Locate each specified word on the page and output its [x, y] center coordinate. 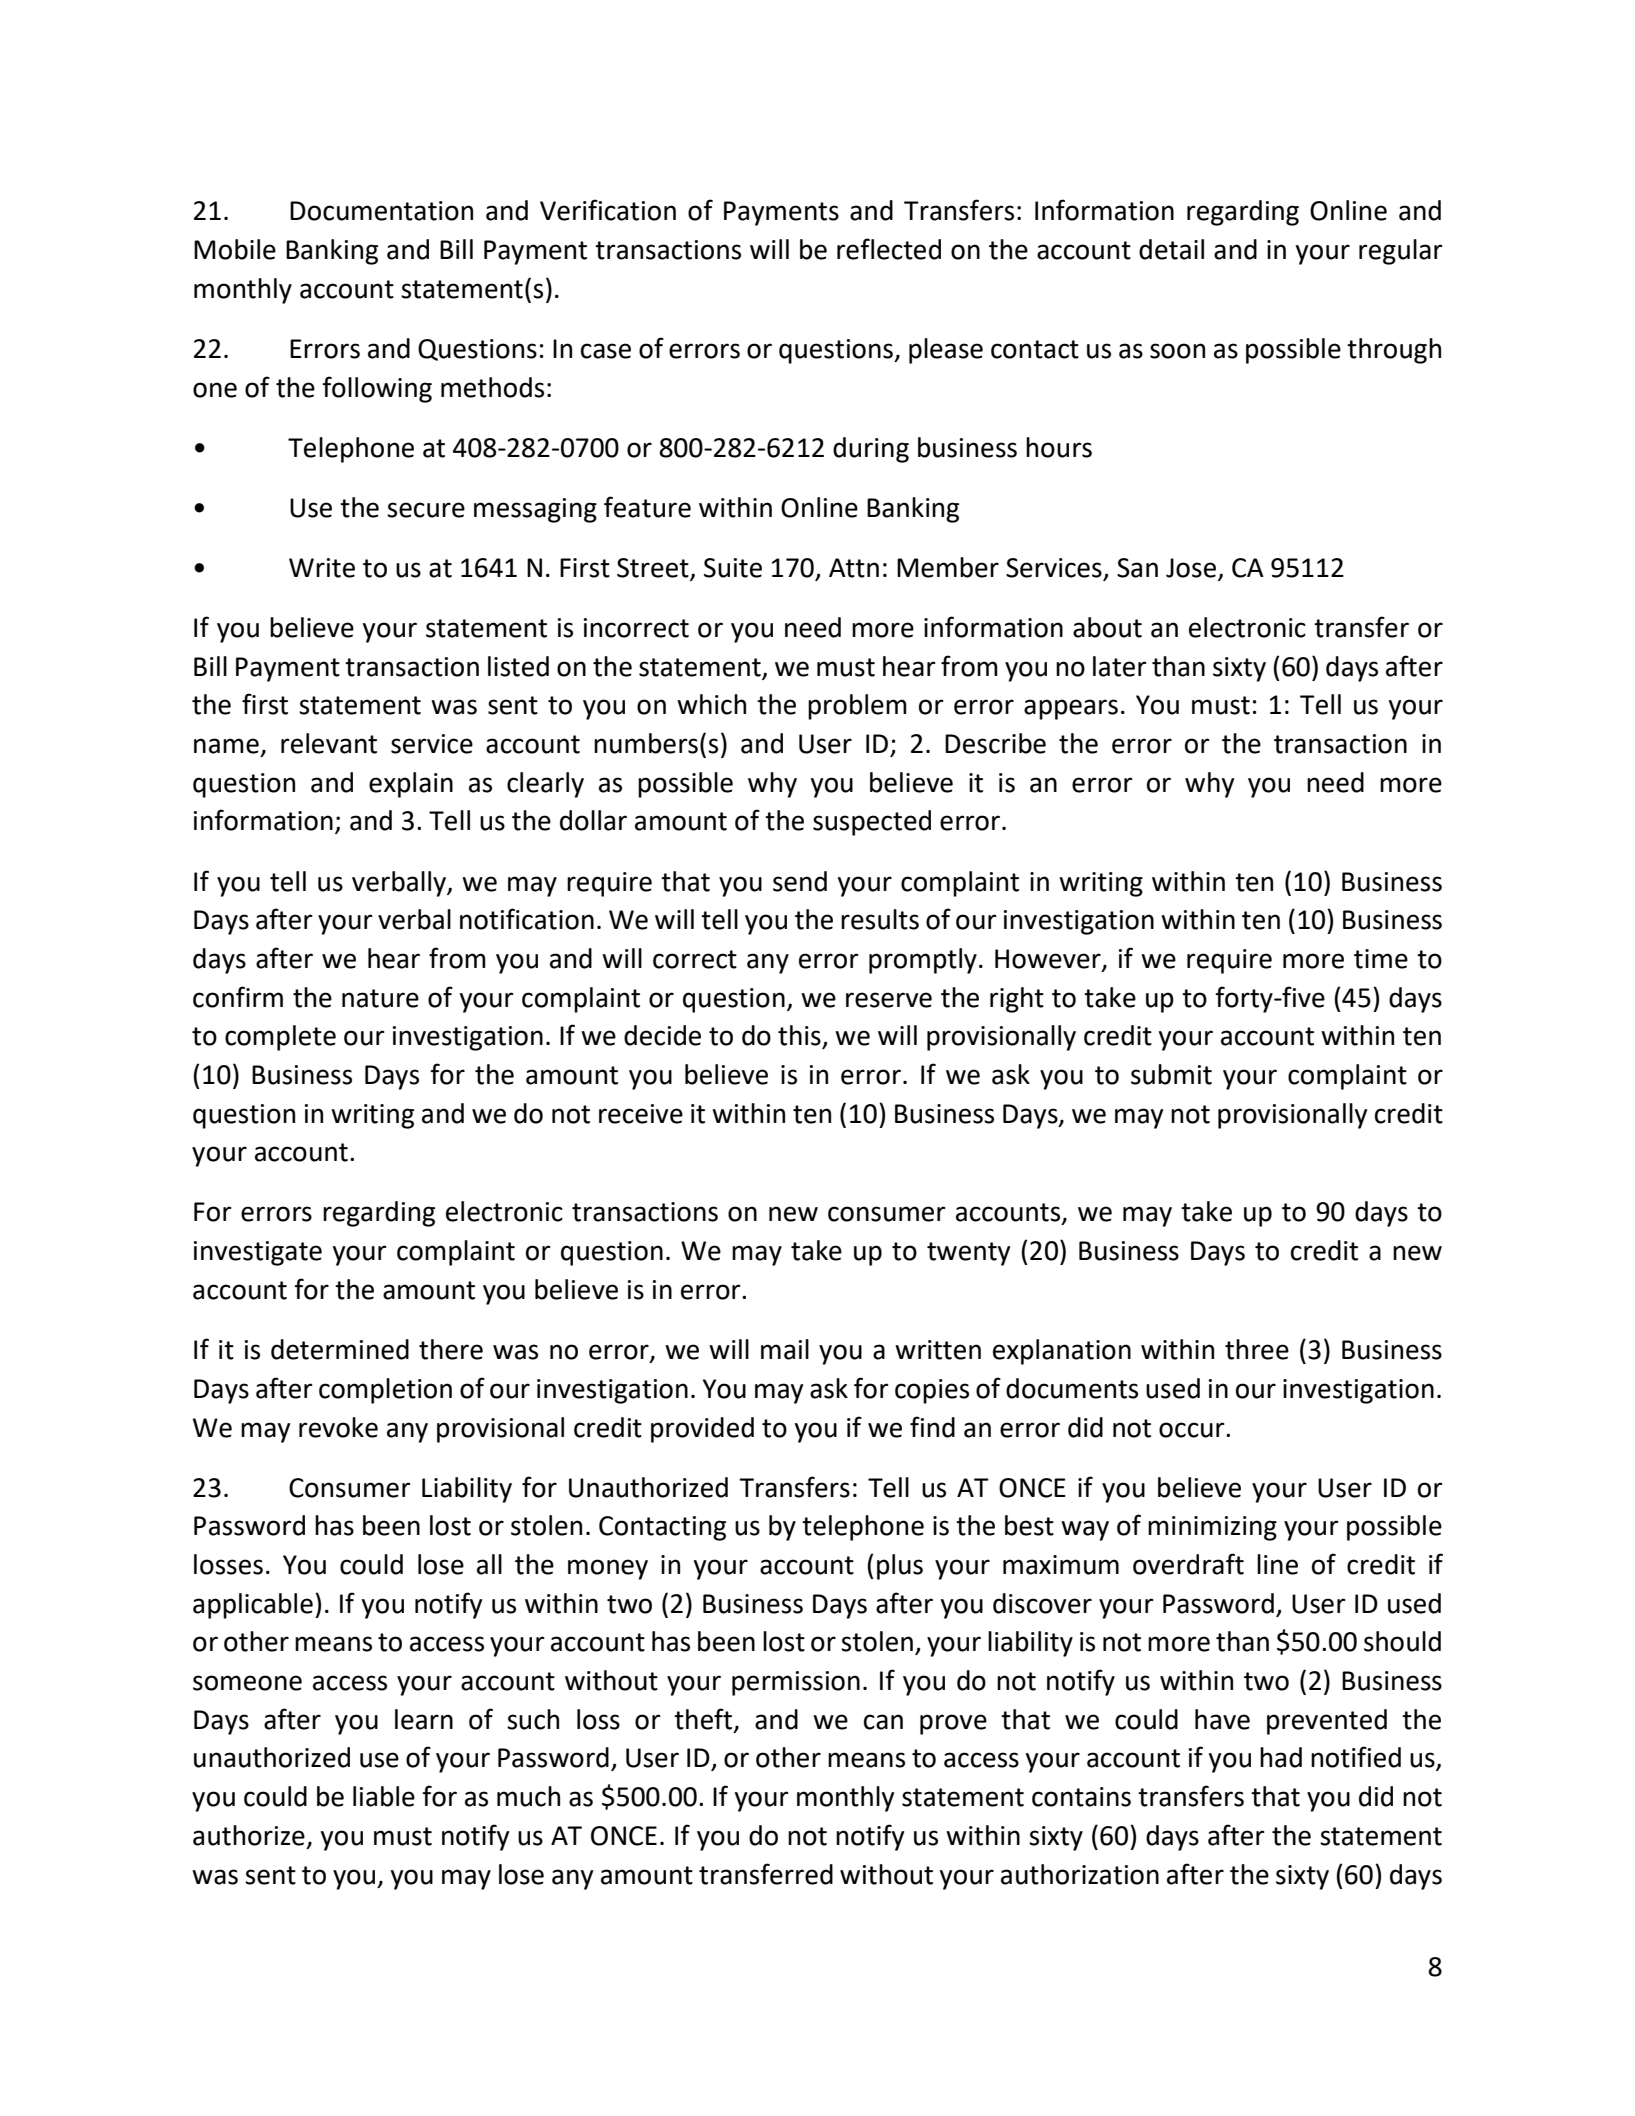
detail [1171, 249]
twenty [968, 1254]
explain [411, 785]
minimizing [1212, 1528]
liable [384, 1796]
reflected [889, 249]
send [800, 881]
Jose [1191, 568]
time [1381, 959]
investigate [258, 1253]
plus [900, 1567]
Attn [854, 568]
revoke [338, 1427]
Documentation [381, 211]
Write [322, 568]
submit [1171, 1074]
